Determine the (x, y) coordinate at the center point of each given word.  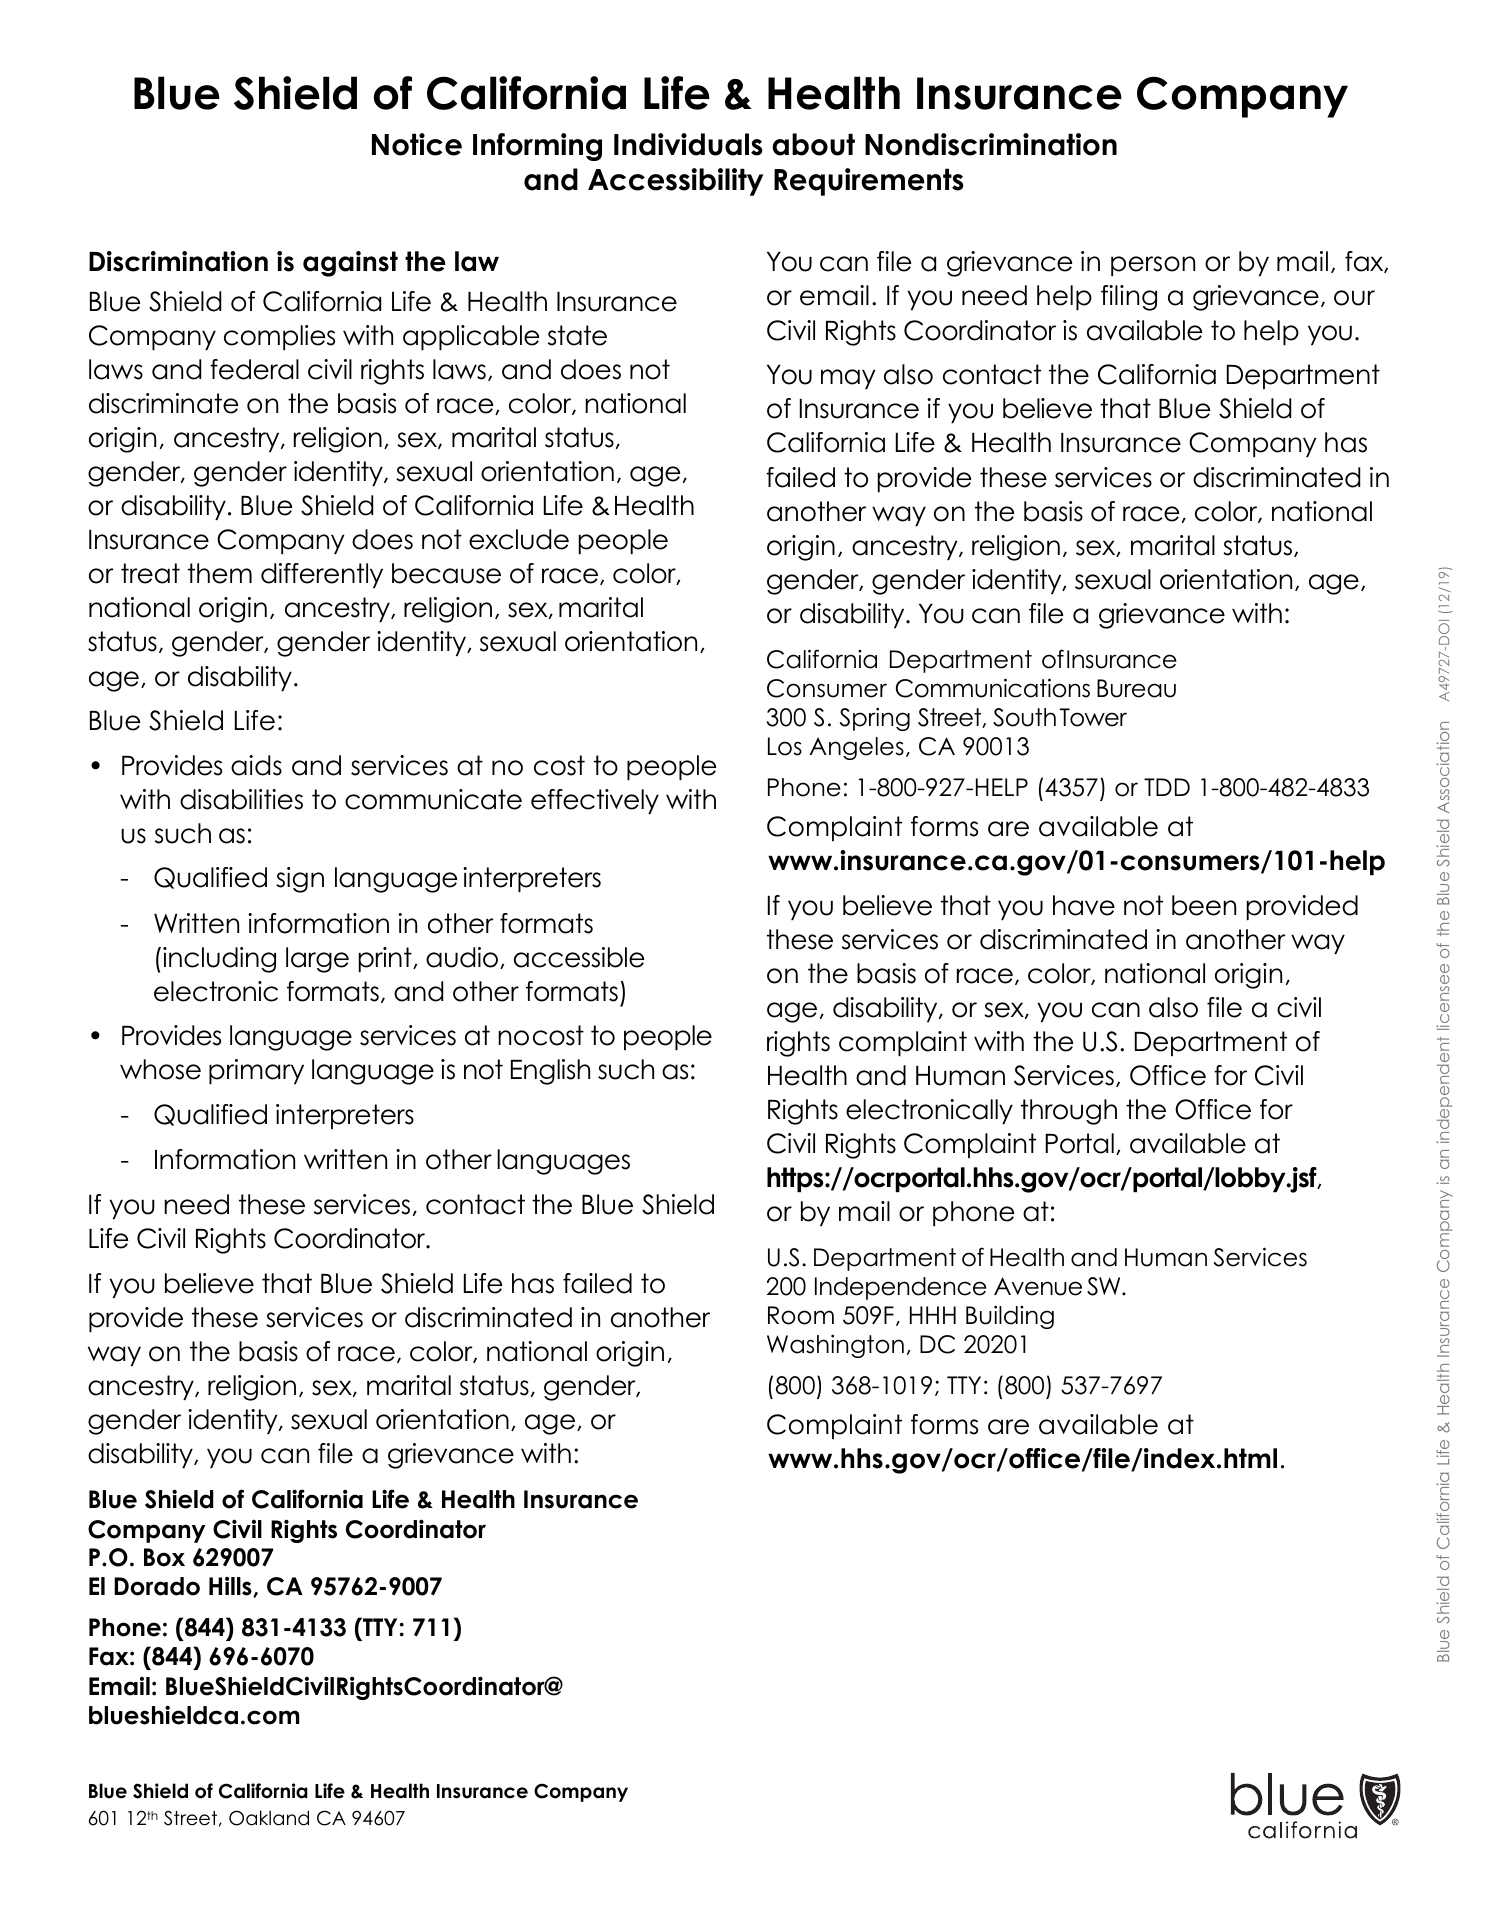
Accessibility (675, 182)
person (1153, 266)
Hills (231, 1586)
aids (256, 765)
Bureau (1136, 688)
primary (256, 1071)
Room (801, 1315)
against (350, 264)
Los (785, 746)
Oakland (269, 1818)
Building (1010, 1317)
